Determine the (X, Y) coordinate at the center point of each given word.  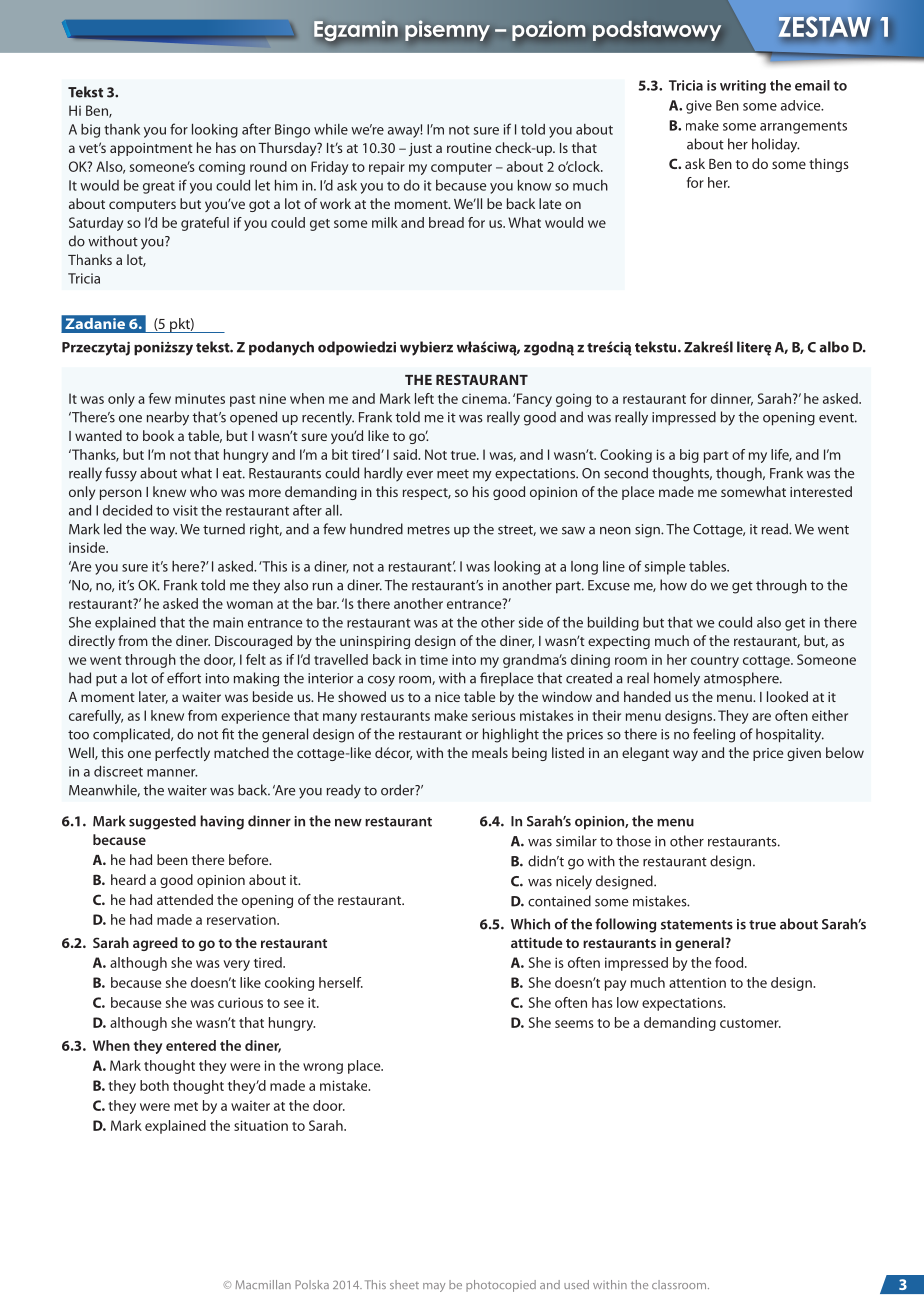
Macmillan (263, 1284)
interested (821, 491)
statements (697, 925)
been (172, 859)
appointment (151, 149)
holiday (776, 145)
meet (453, 474)
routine (469, 148)
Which (530, 924)
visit (185, 510)
